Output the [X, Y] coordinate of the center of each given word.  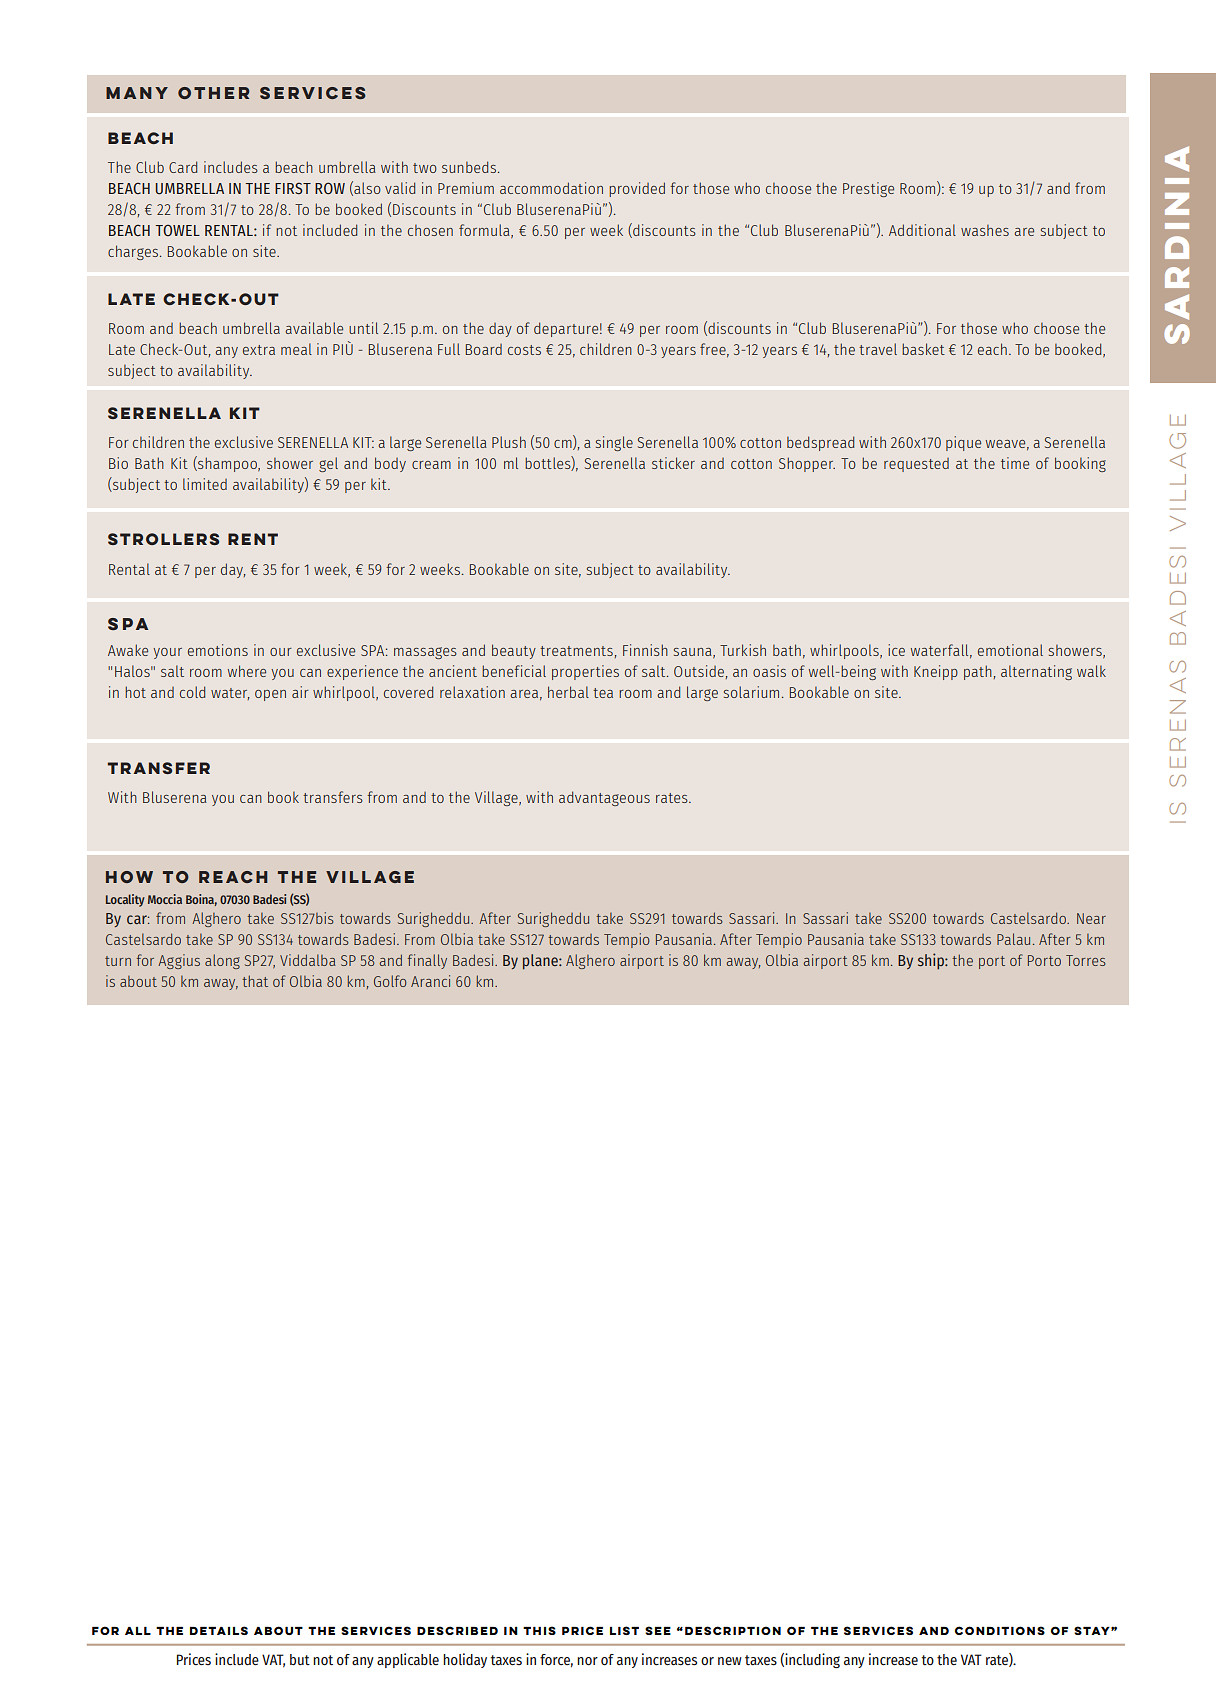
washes [985, 230]
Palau [1013, 939]
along [222, 961]
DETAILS [219, 1630]
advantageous [604, 798]
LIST [624, 1630]
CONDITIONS [1000, 1630]
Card [183, 167]
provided [637, 189]
